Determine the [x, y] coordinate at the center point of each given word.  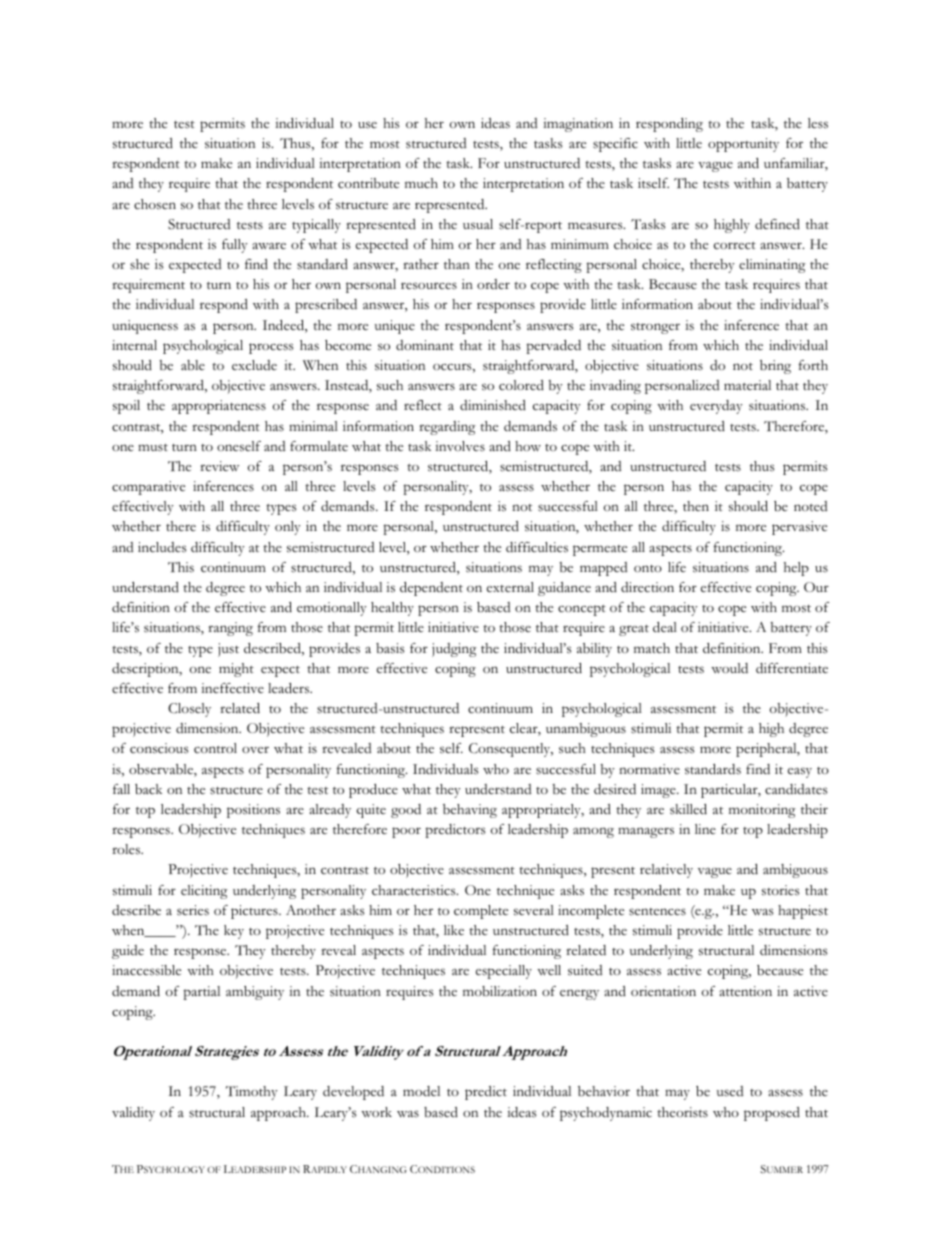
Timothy [252, 1093]
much [421, 183]
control [215, 748]
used [730, 1091]
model [421, 1091]
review [219, 466]
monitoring [762, 811]
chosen [155, 204]
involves [460, 446]
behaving [470, 811]
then [696, 506]
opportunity [743, 145]
